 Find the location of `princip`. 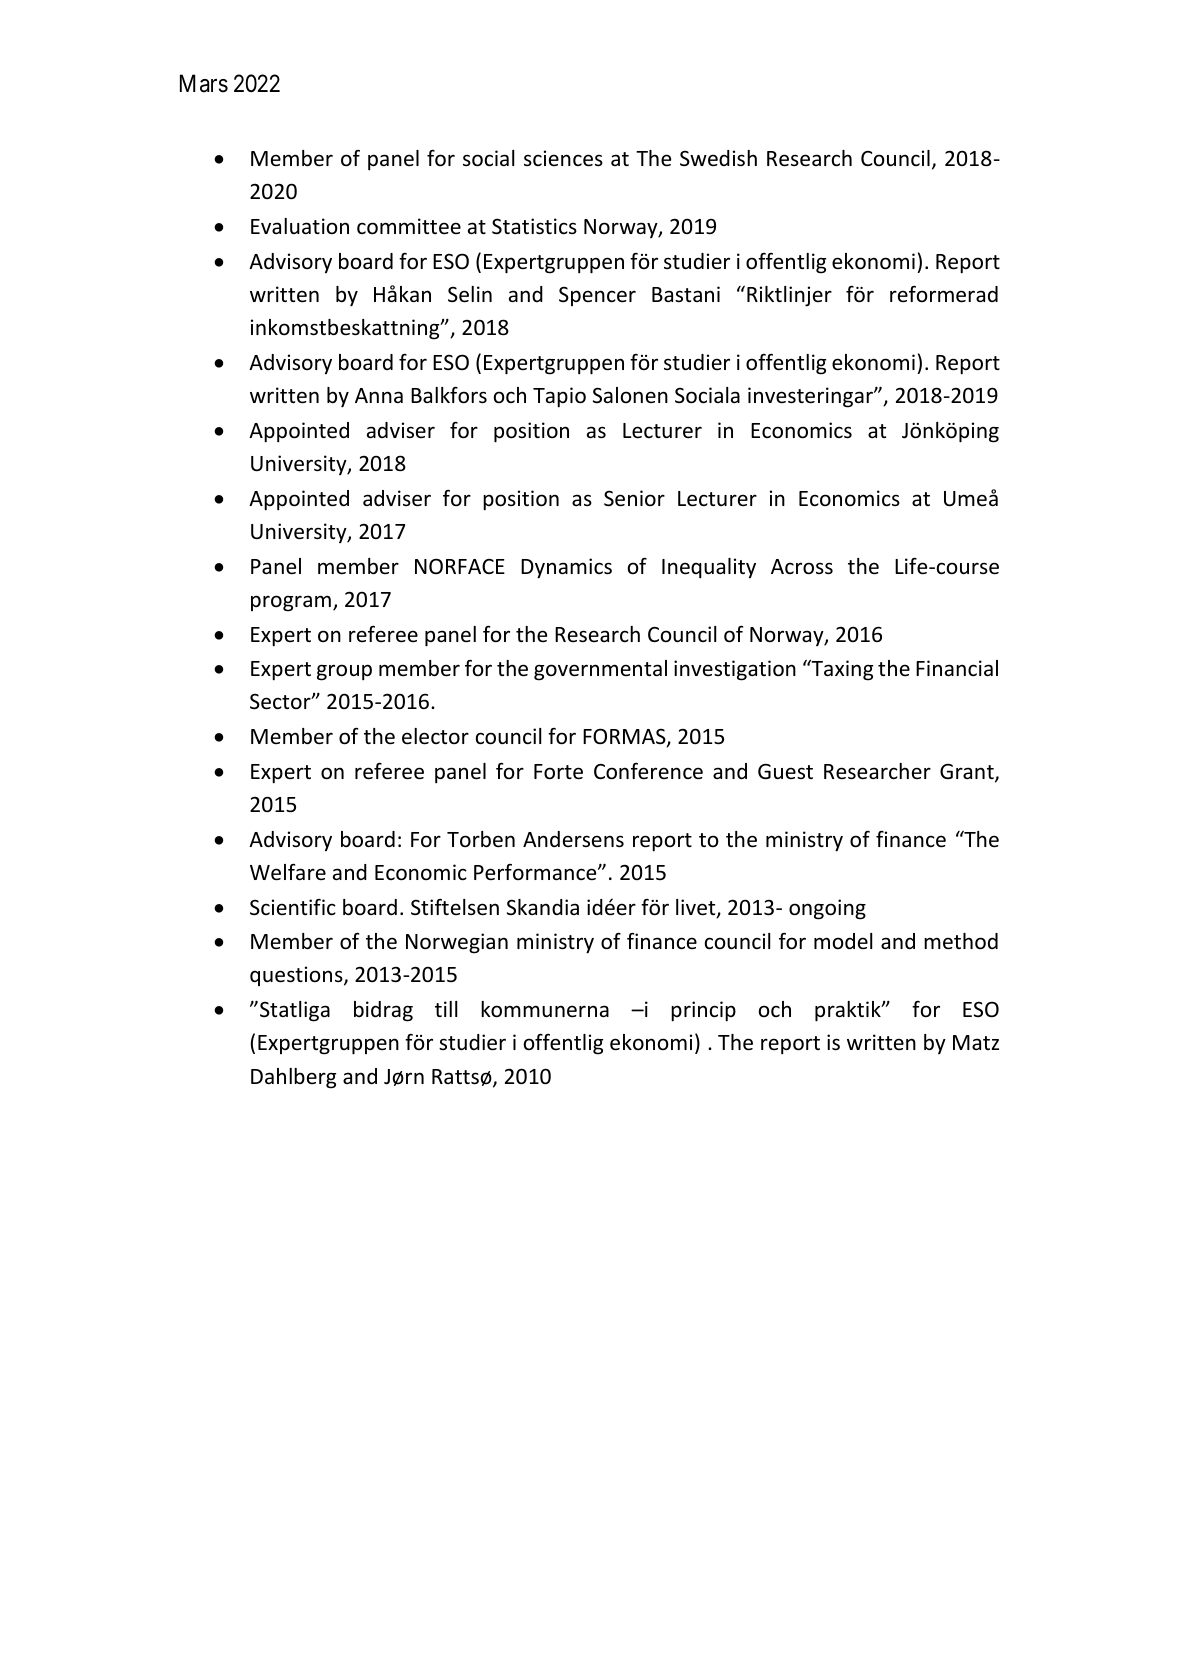

princip is located at coordinates (703, 1011).
